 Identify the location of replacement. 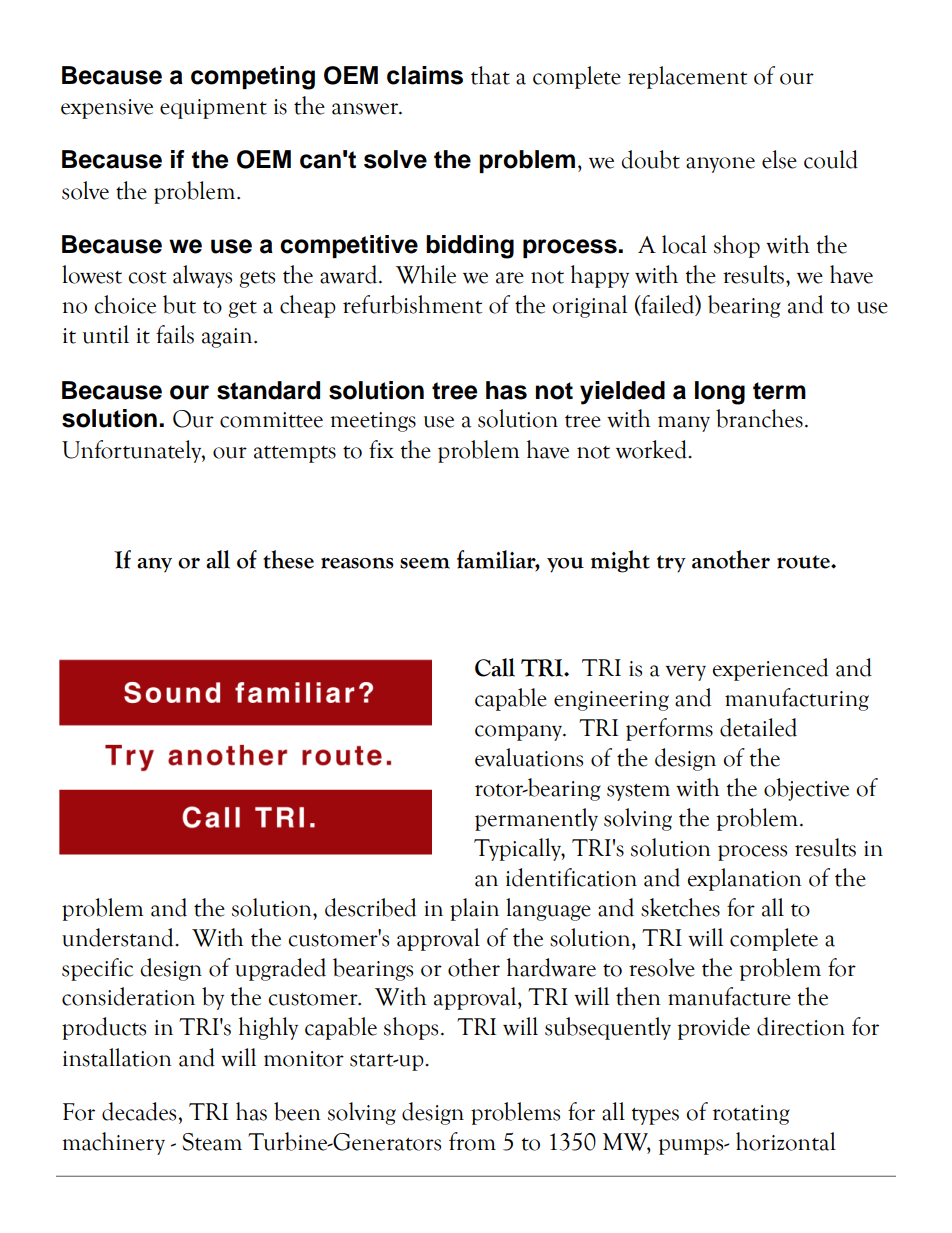
(687, 77).
